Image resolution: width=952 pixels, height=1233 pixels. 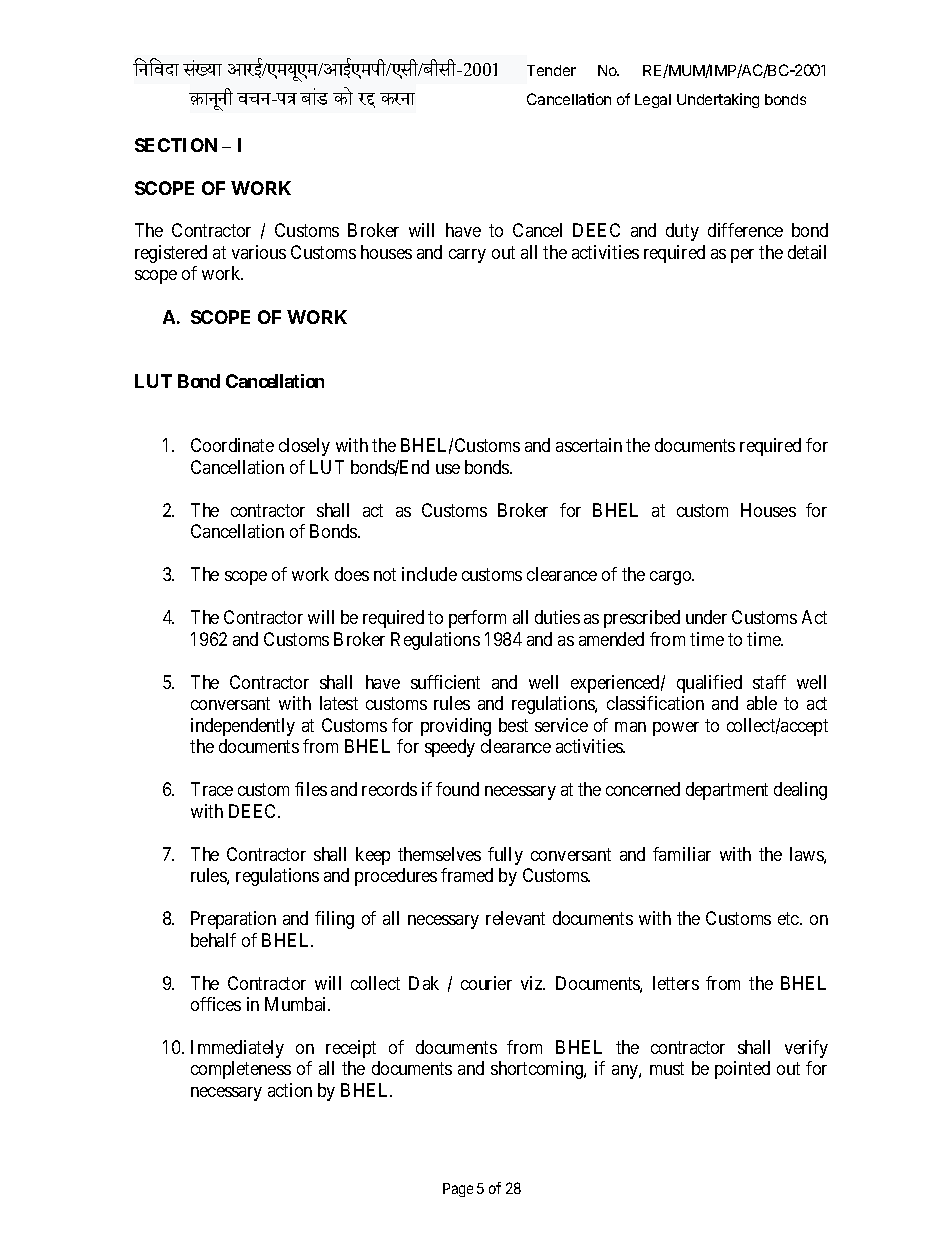 I want to click on etc, so click(x=789, y=918).
